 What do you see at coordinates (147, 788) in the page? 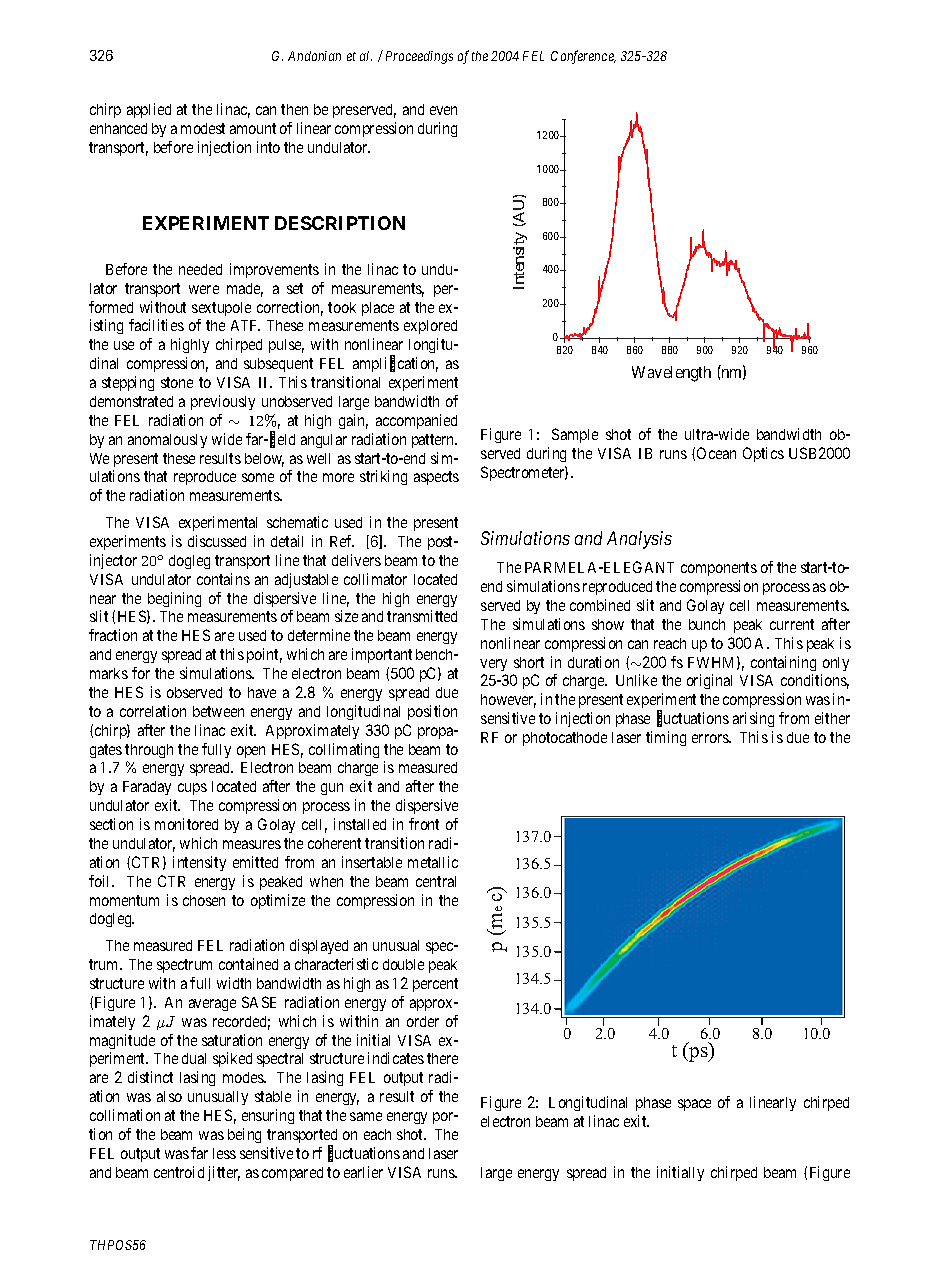
I see `Faraday` at bounding box center [147, 788].
